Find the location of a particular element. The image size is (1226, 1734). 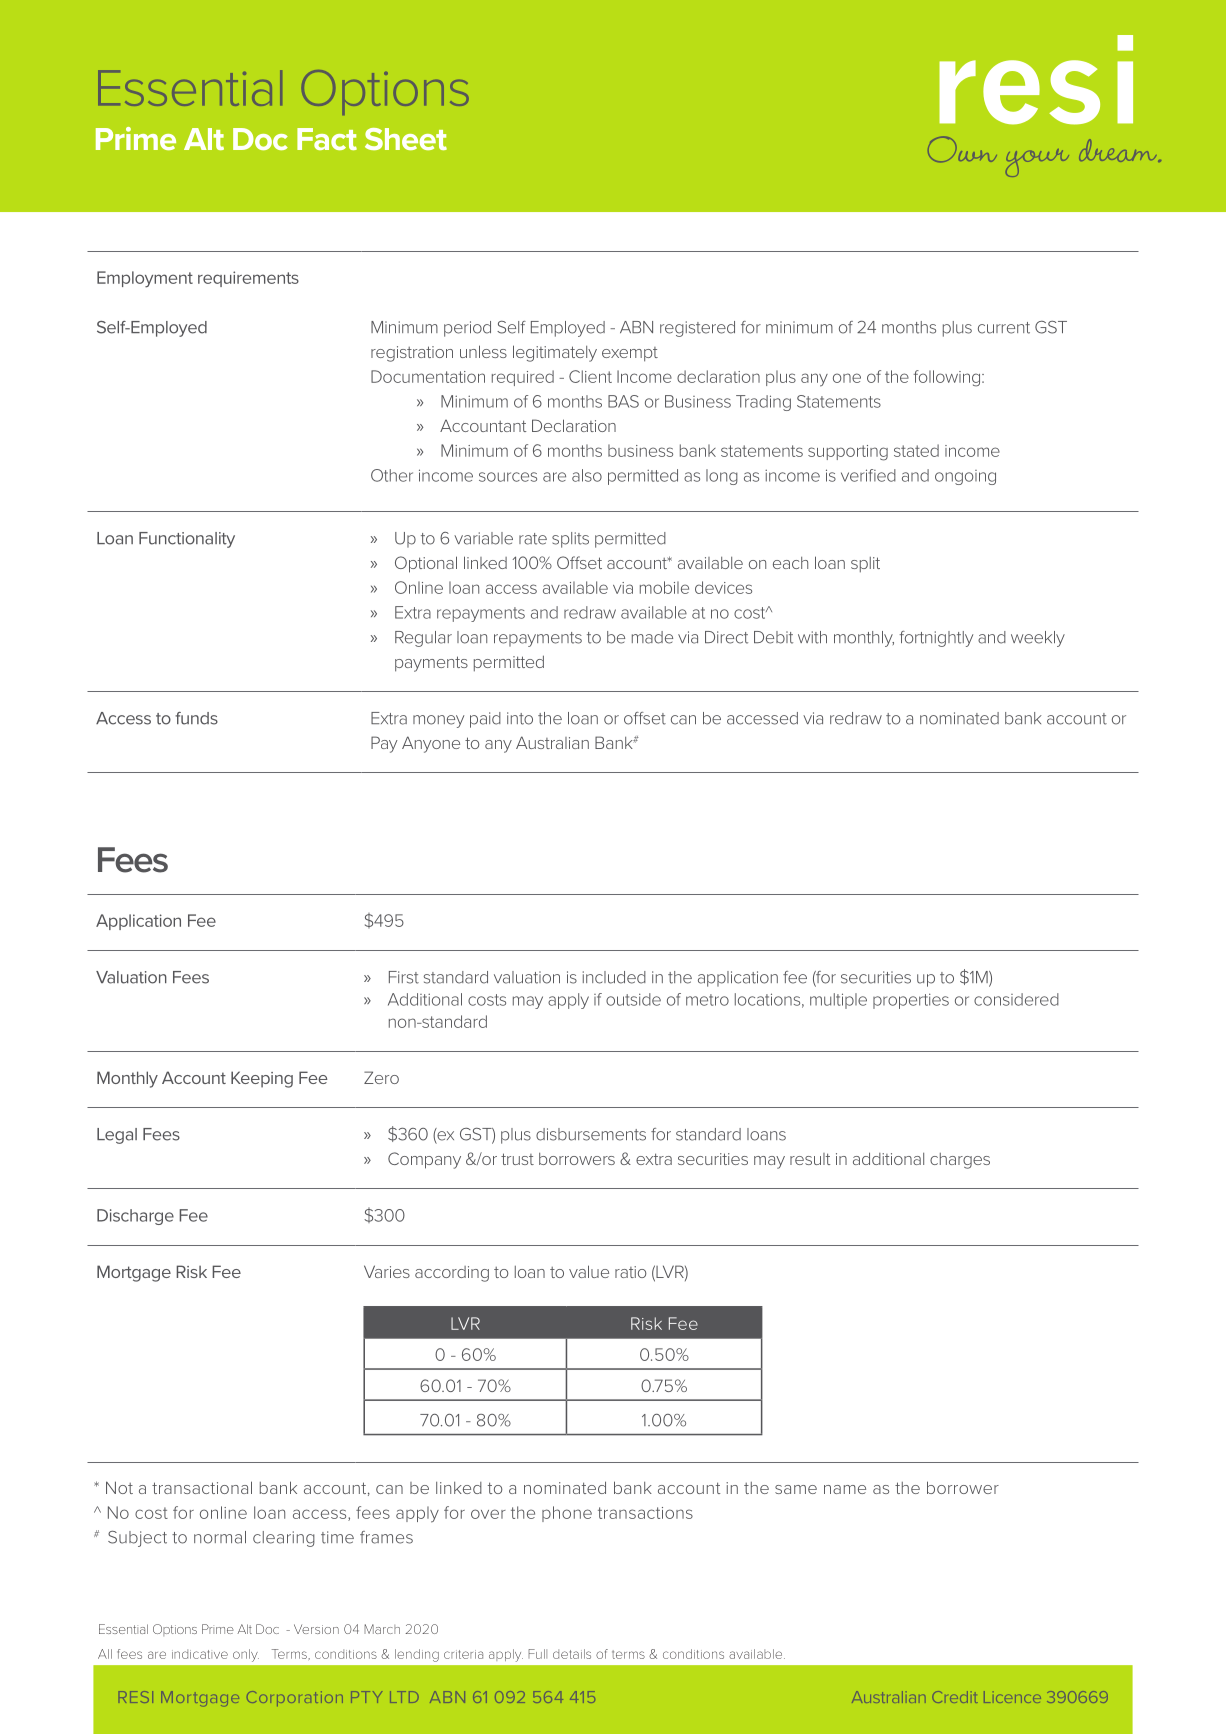

charges is located at coordinates (960, 1161).
